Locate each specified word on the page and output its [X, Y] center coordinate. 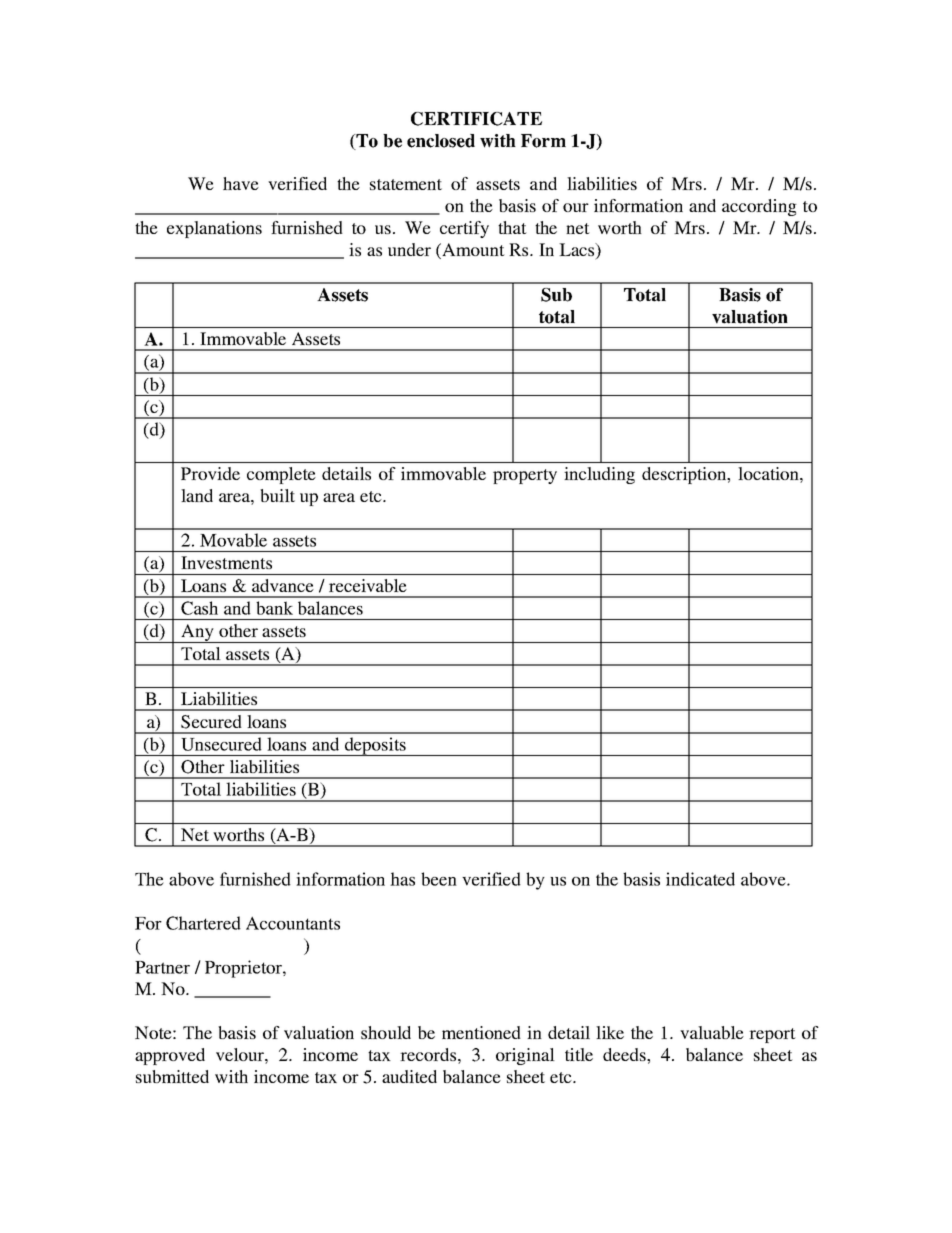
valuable [712, 1032]
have [241, 183]
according [759, 207]
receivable [368, 585]
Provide [210, 473]
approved [170, 1056]
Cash [199, 608]
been [439, 879]
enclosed [441, 141]
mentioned [481, 1032]
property [525, 476]
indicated [700, 879]
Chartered [203, 923]
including [599, 475]
